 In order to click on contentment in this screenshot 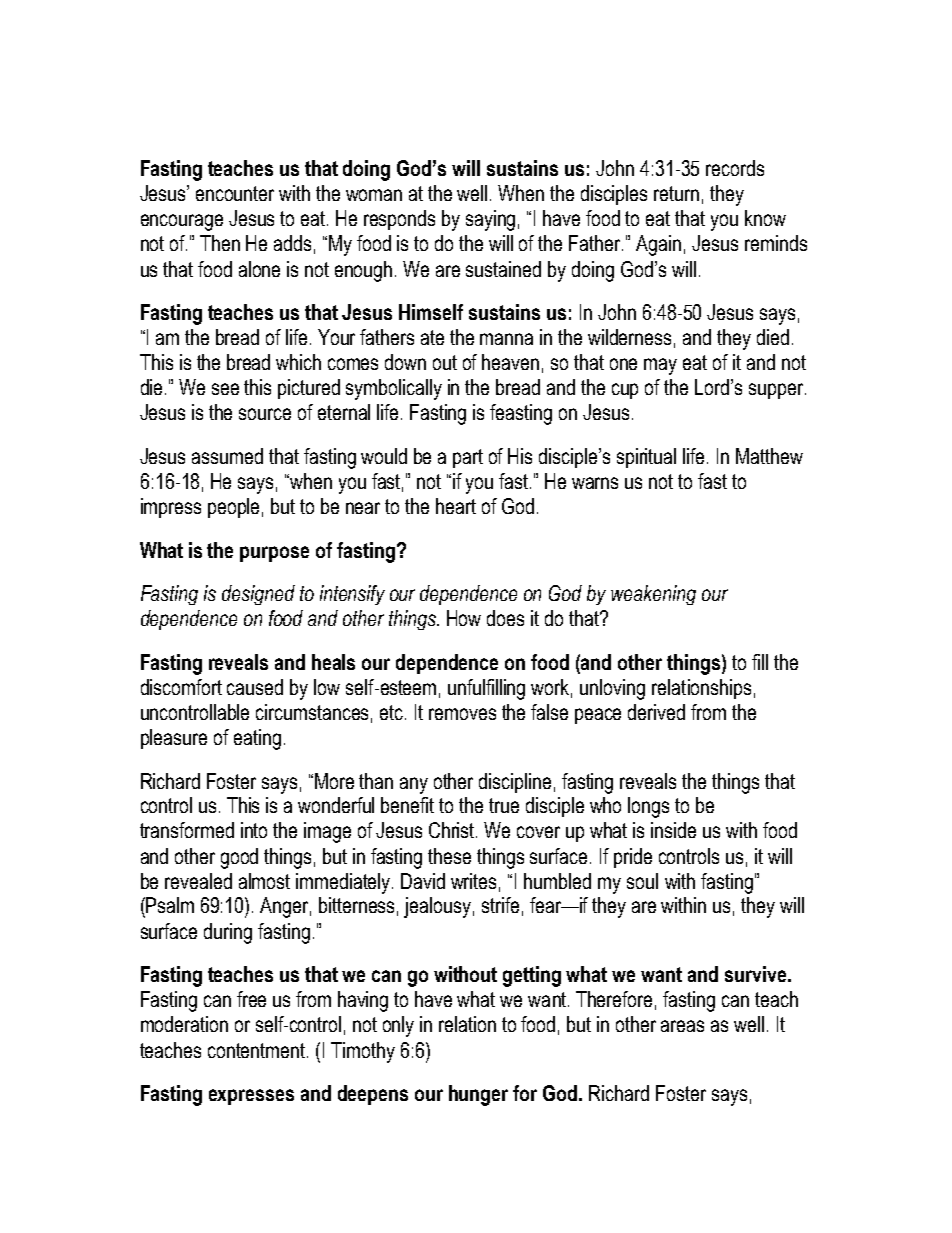, I will do `click(258, 1050)`.
